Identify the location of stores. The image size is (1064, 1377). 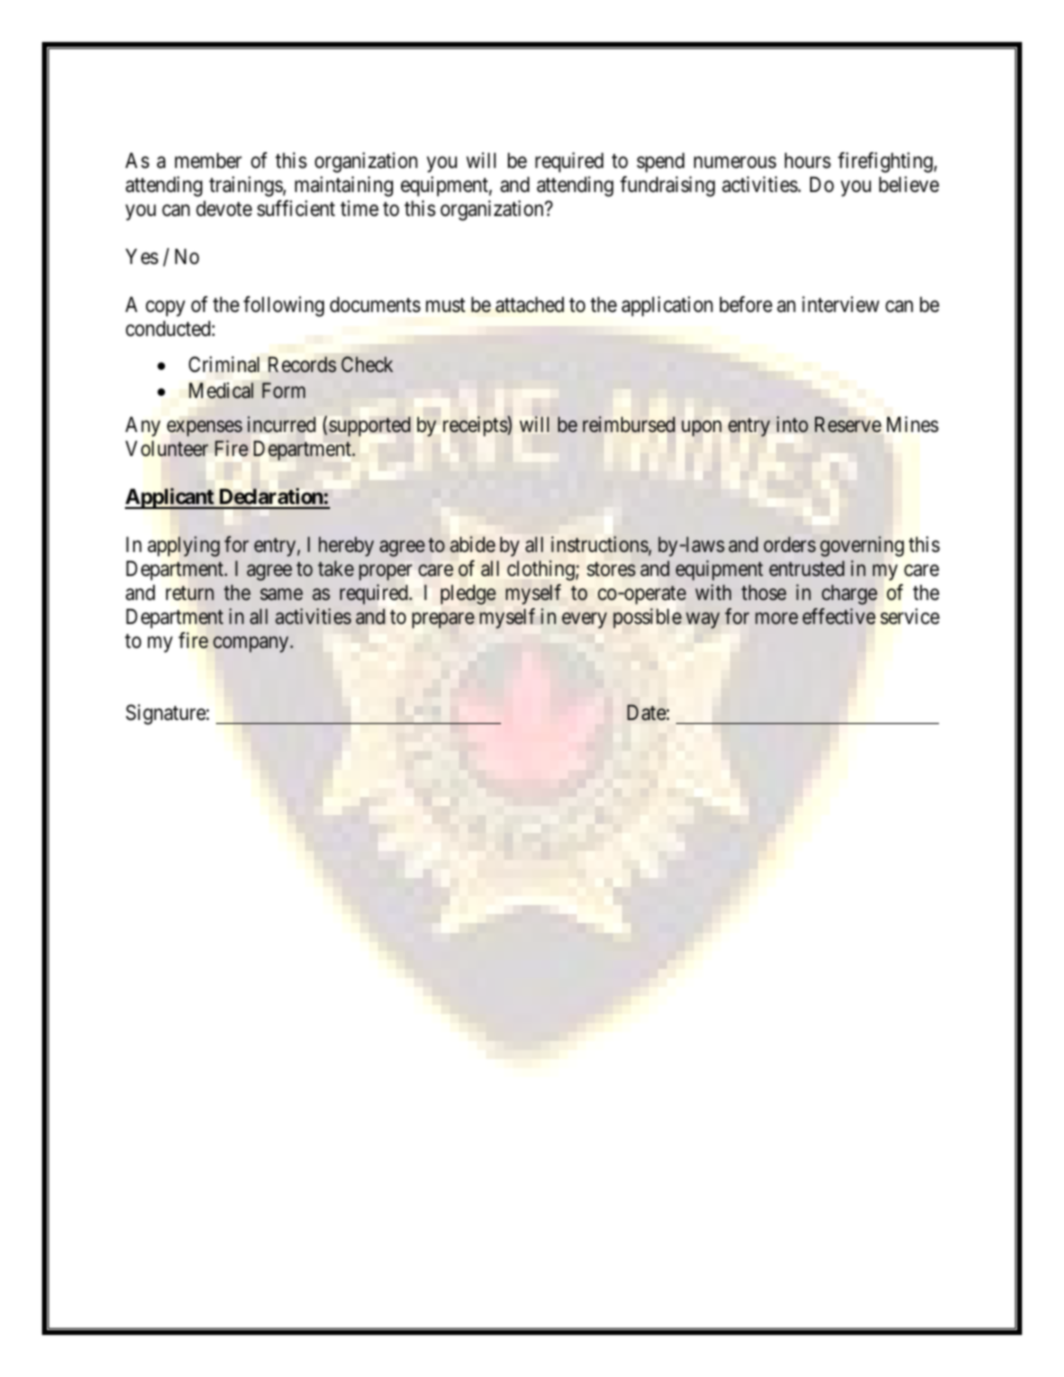
(611, 569).
